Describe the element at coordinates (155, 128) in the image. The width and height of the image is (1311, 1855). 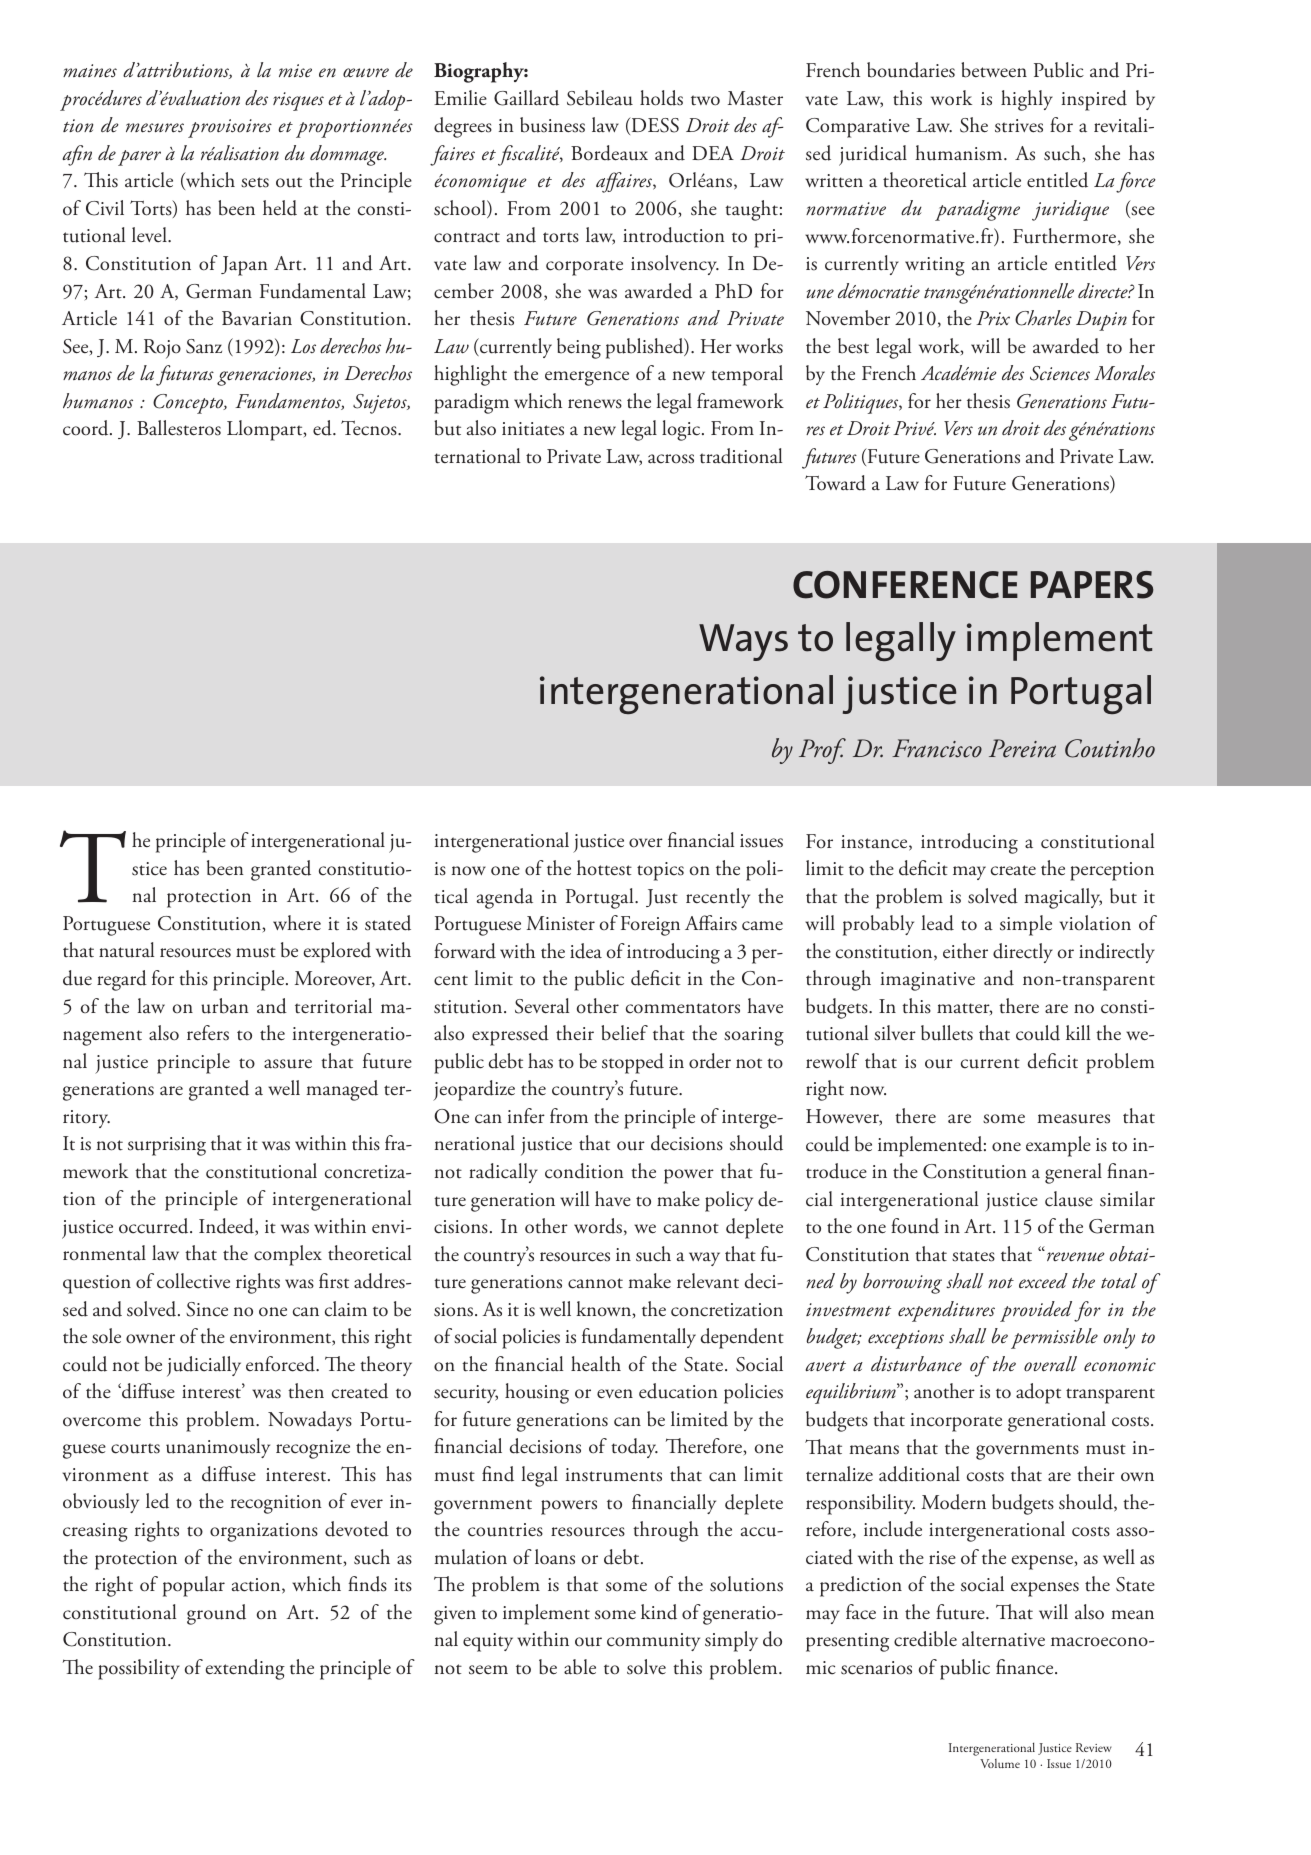
I see `mesures` at that location.
